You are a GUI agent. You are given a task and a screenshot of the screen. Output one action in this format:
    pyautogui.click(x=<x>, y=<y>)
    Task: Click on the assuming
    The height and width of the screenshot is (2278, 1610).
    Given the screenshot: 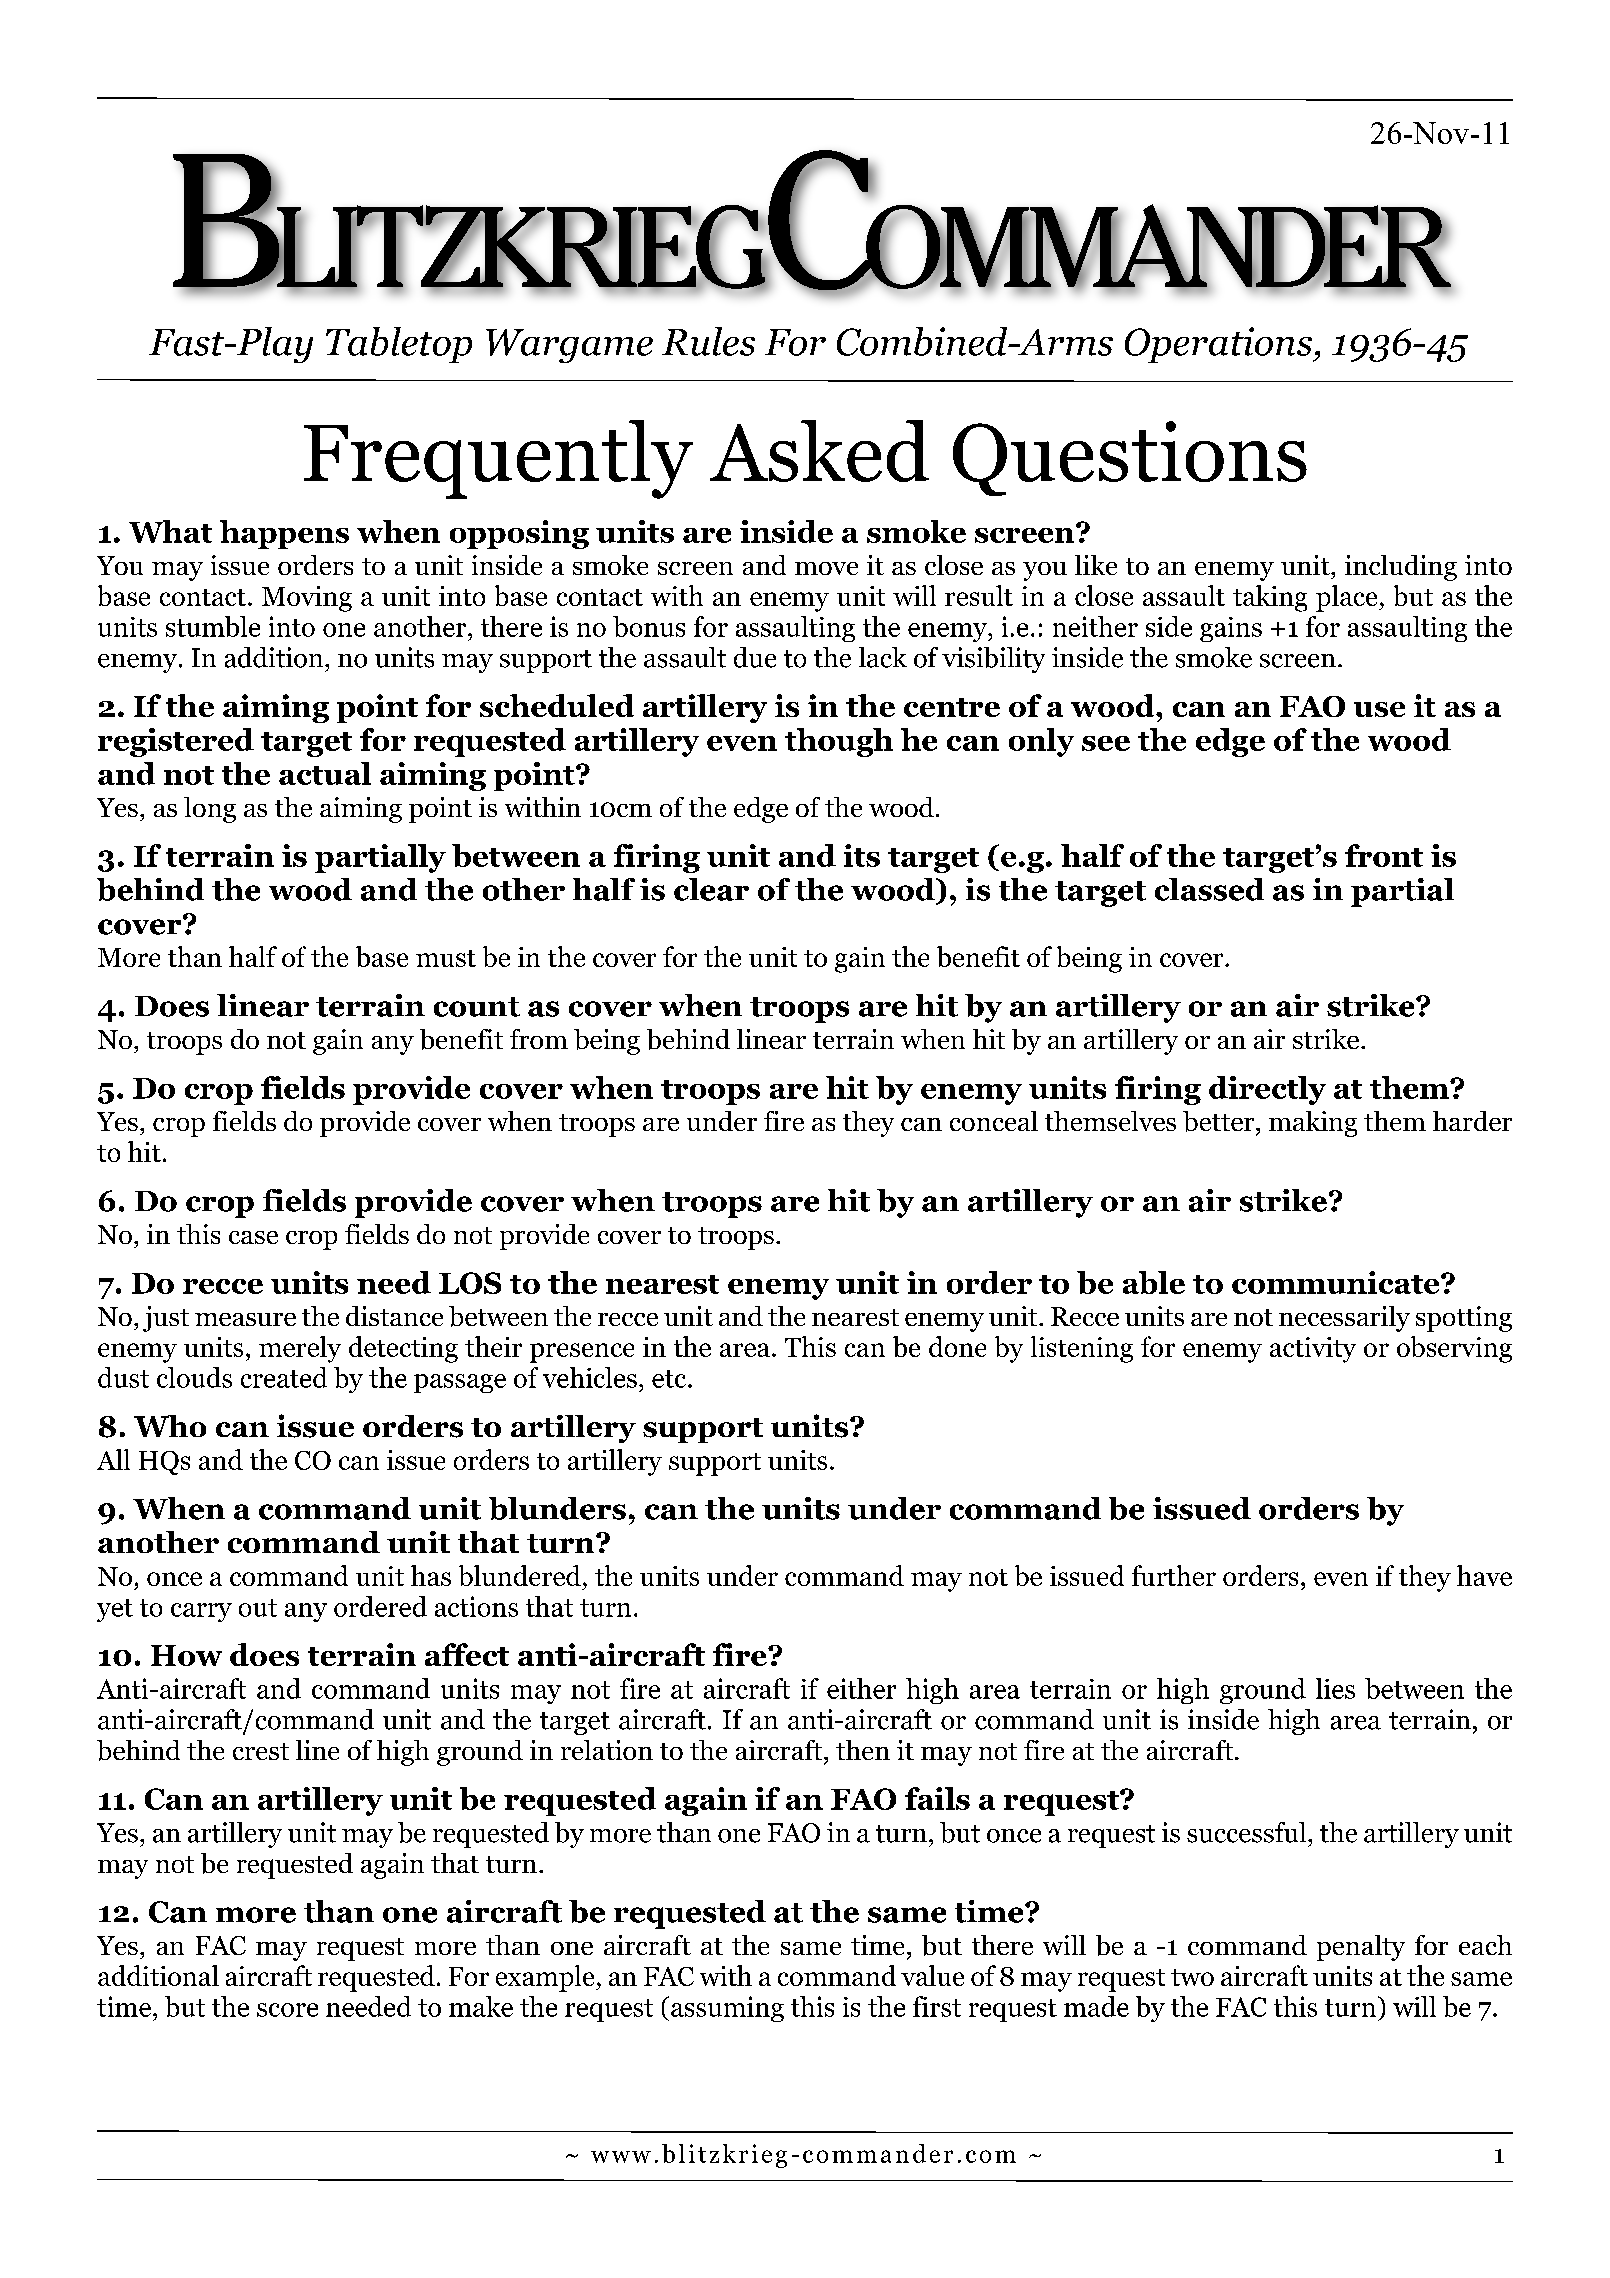 What is the action you would take?
    pyautogui.click(x=727, y=2009)
